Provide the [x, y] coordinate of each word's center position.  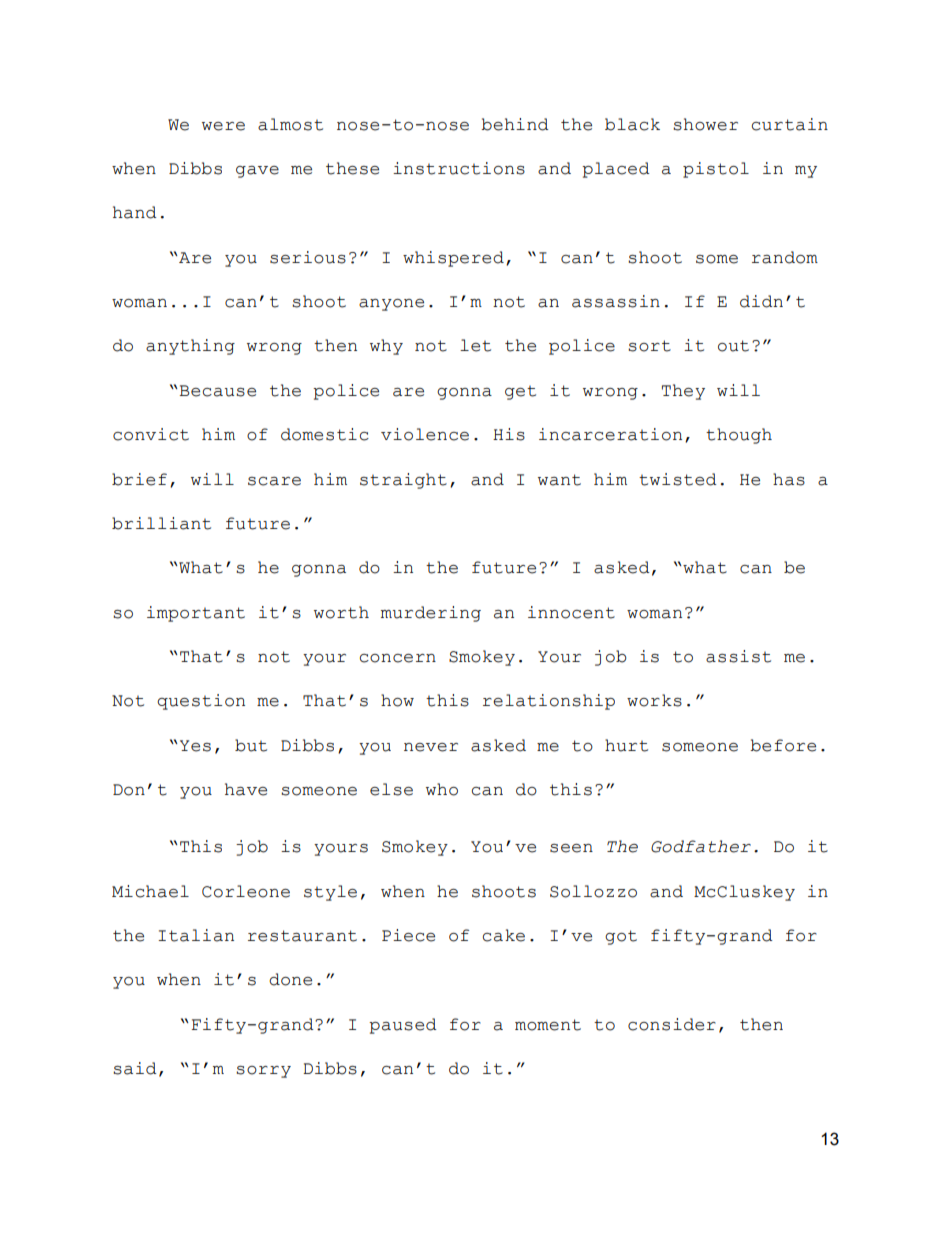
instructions [459, 168]
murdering [431, 614]
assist [738, 656]
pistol [716, 170]
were [223, 126]
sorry [263, 1072]
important [196, 614]
